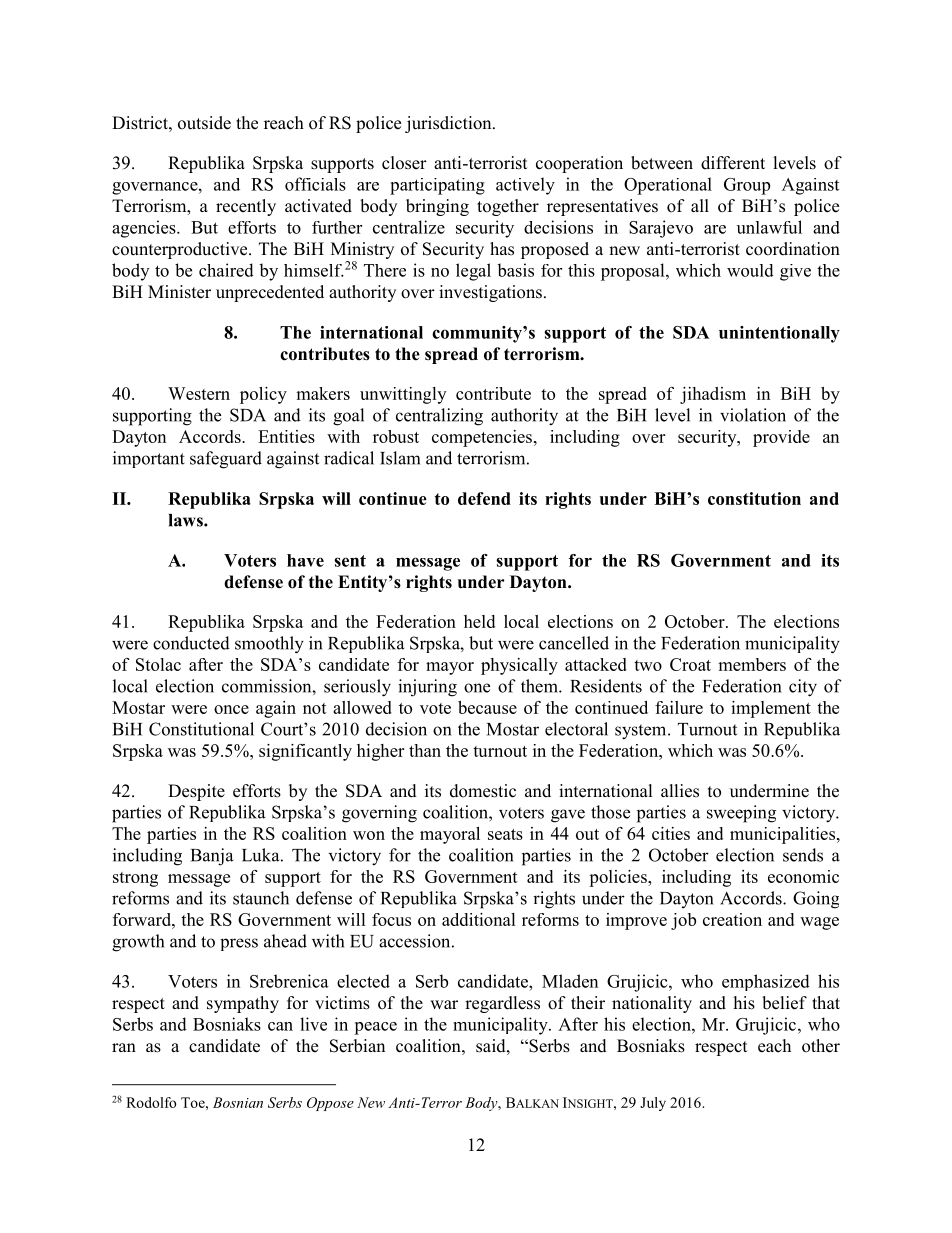 The height and width of the document is (1233, 952). What do you see at coordinates (226, 460) in the document?
I see `safeguard` at bounding box center [226, 460].
